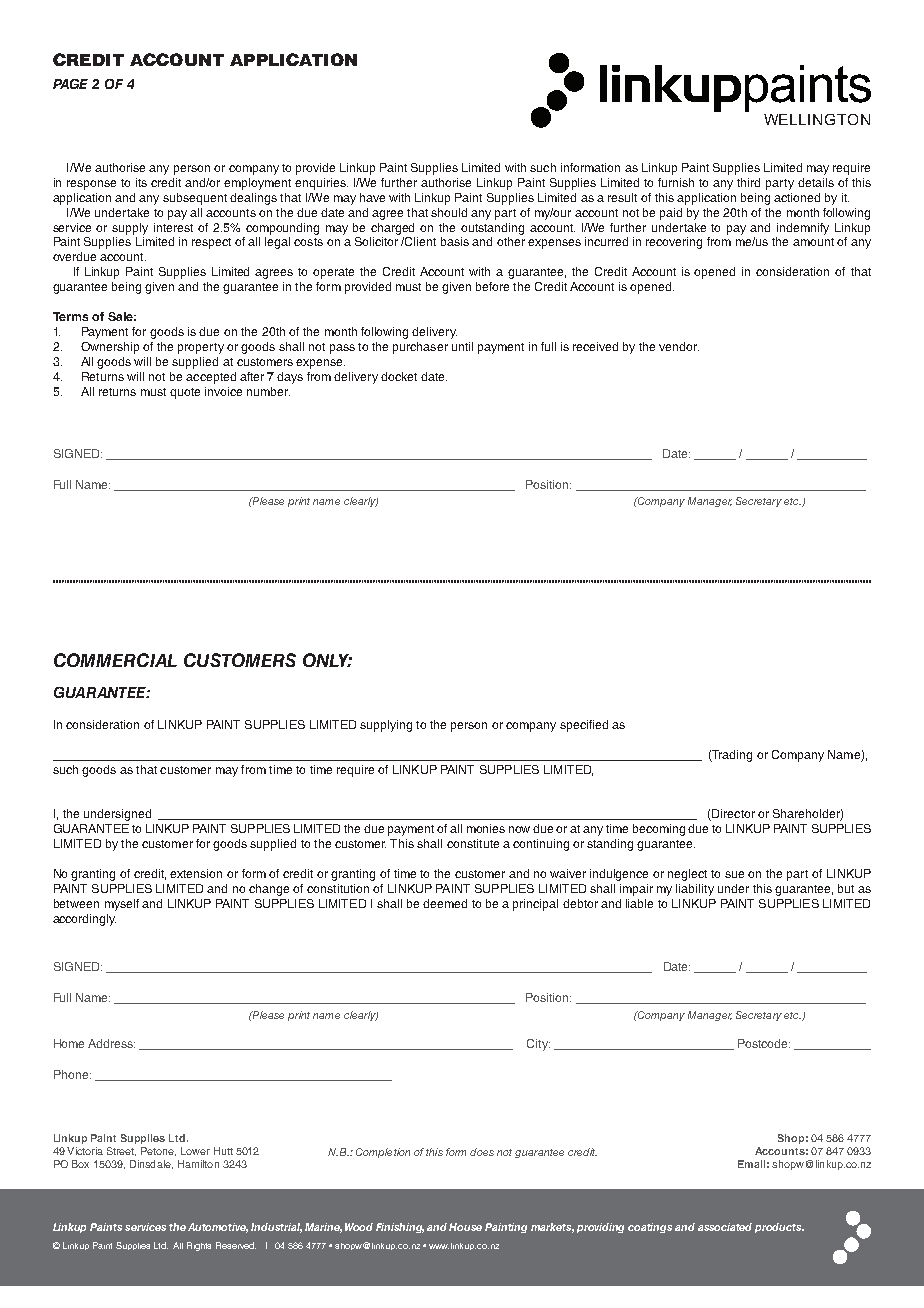  What do you see at coordinates (400, 1228) in the screenshot?
I see `Finishing` at bounding box center [400, 1228].
